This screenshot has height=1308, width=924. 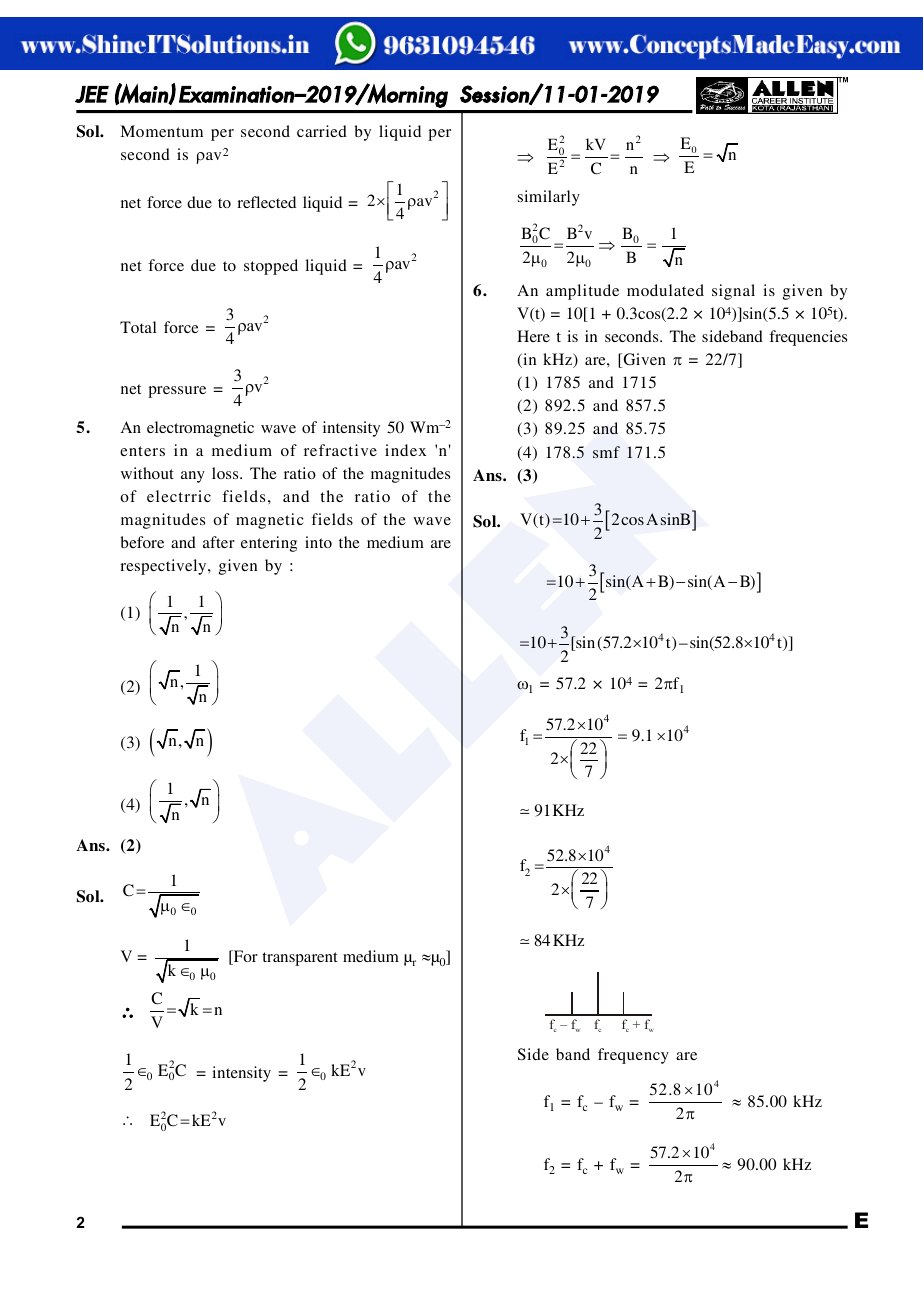 I want to click on Momentum, so click(x=161, y=131).
